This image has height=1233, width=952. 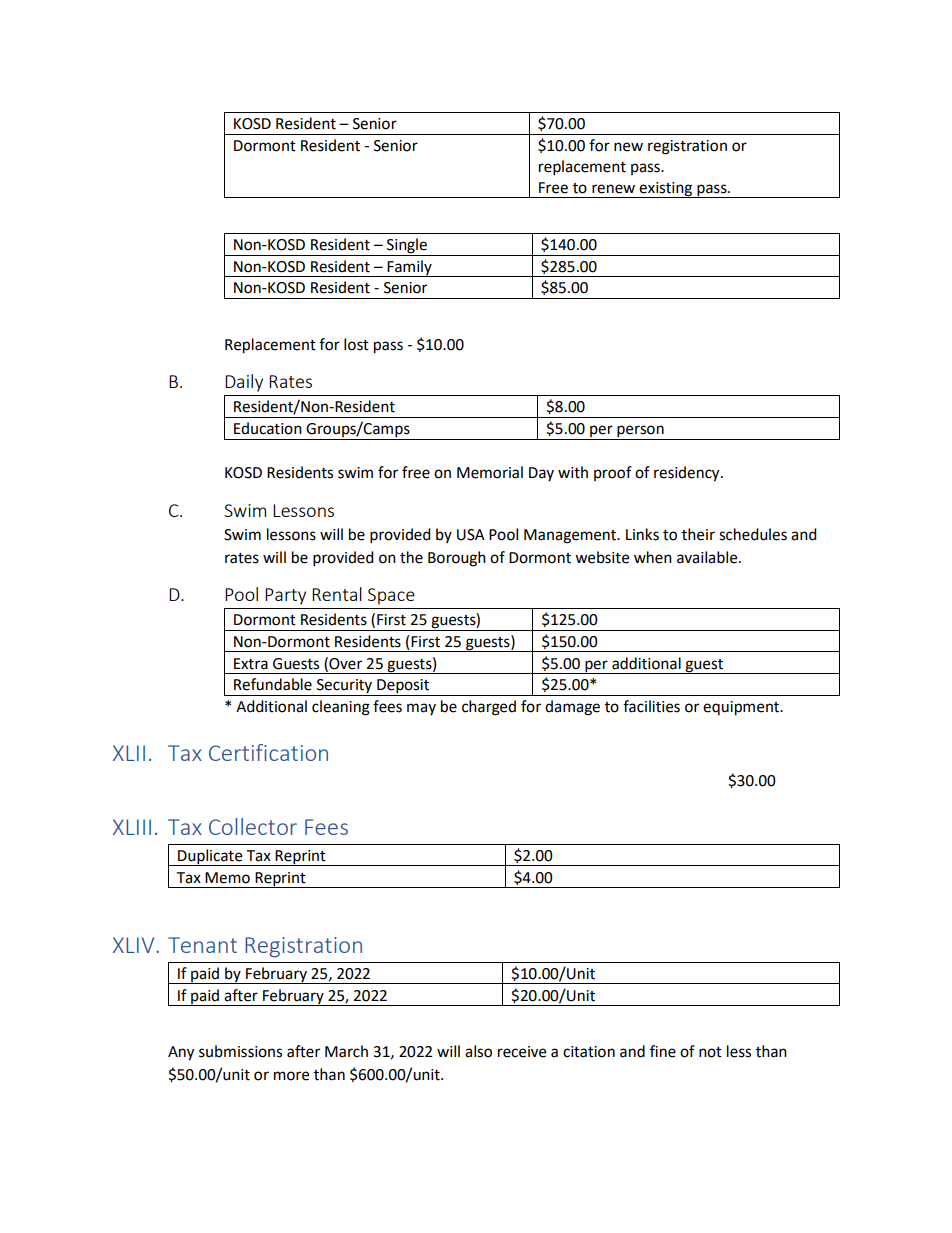 What do you see at coordinates (663, 1051) in the image?
I see `fine` at bounding box center [663, 1051].
